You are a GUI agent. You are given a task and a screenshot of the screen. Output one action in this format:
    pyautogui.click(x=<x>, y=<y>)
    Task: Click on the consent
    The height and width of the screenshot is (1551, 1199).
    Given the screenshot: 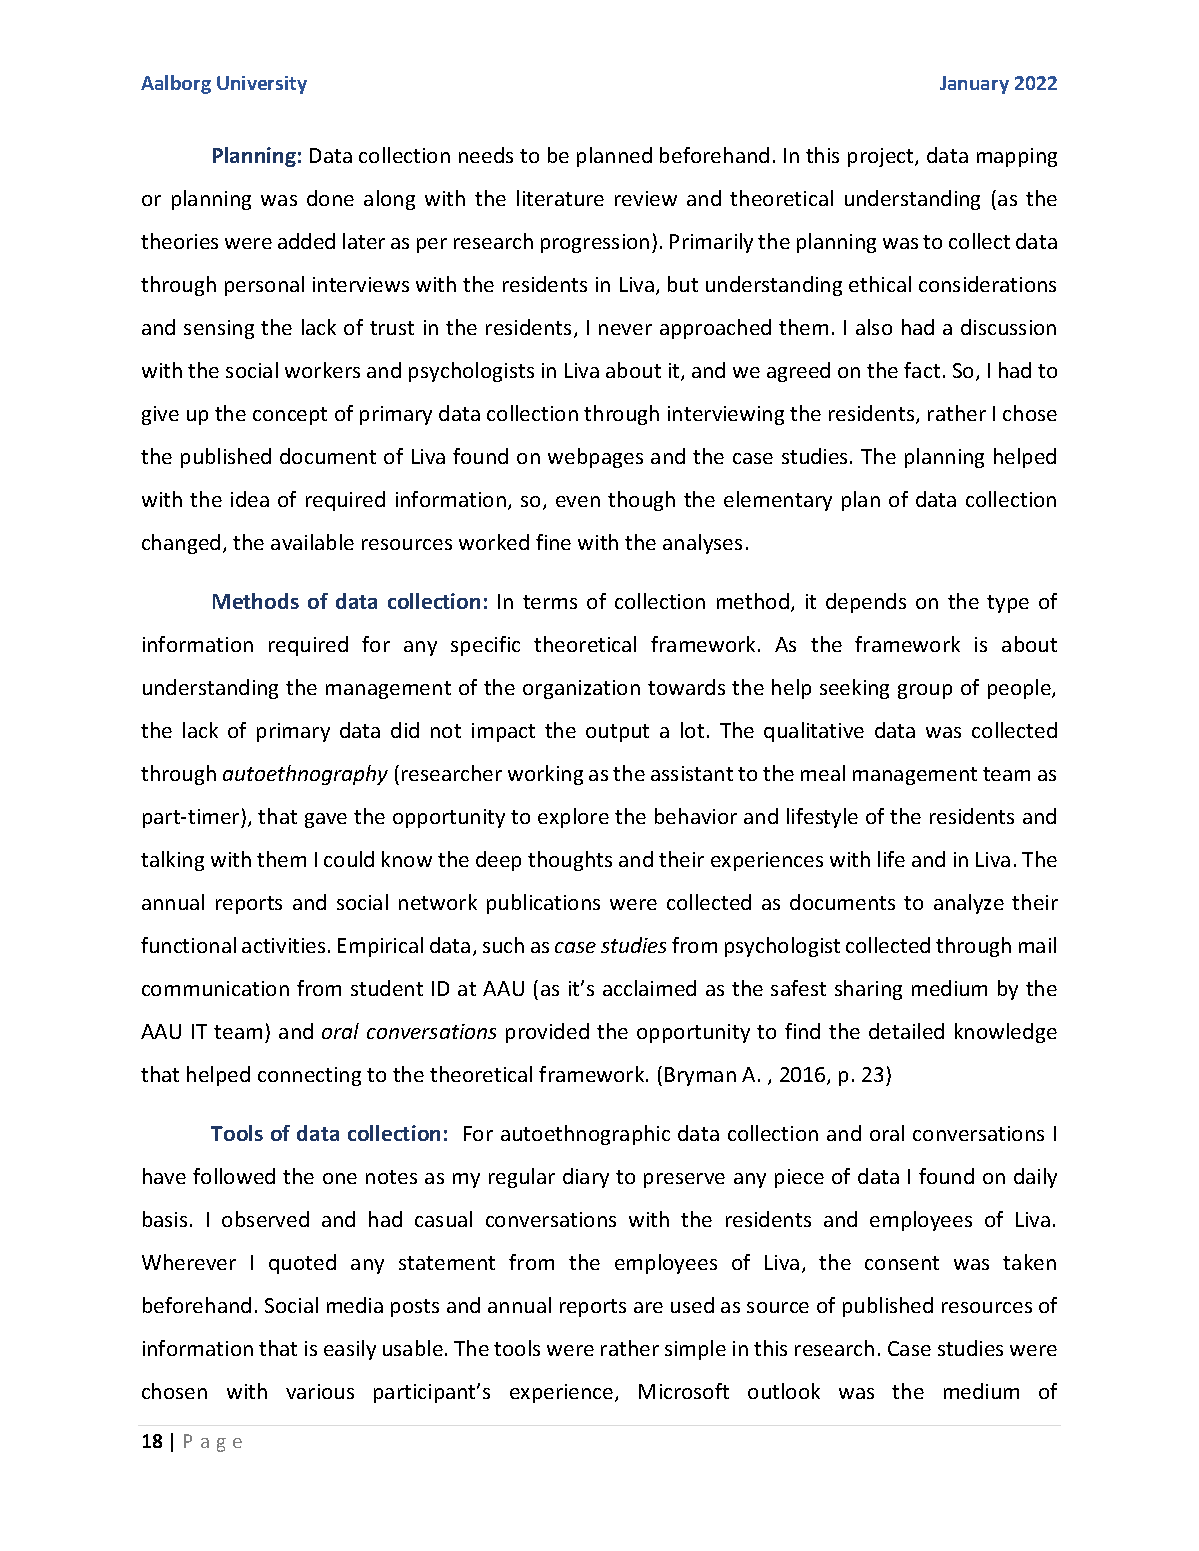 What is the action you would take?
    pyautogui.click(x=902, y=1263)
